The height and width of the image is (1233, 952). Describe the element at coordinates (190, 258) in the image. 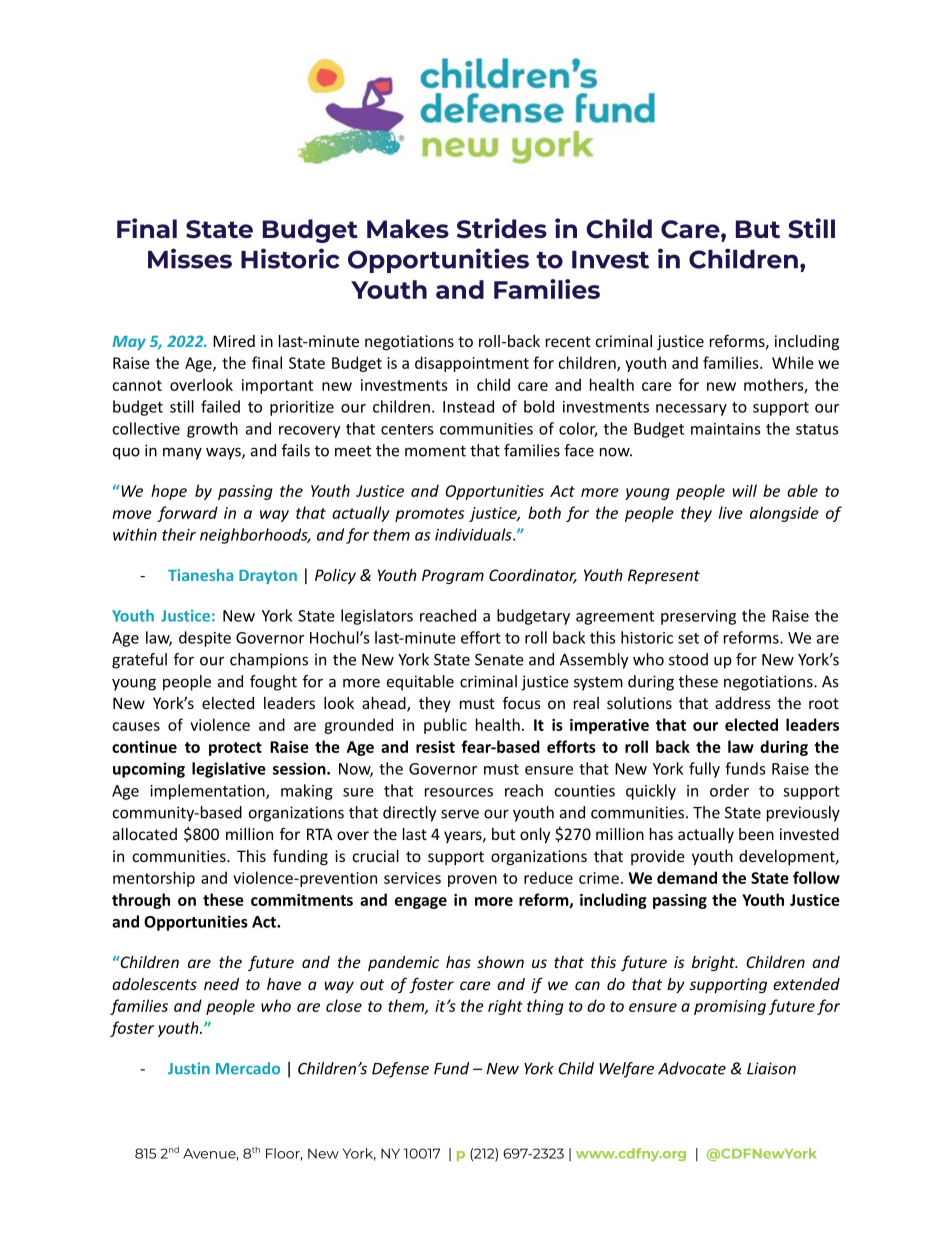

I see `Misses` at that location.
